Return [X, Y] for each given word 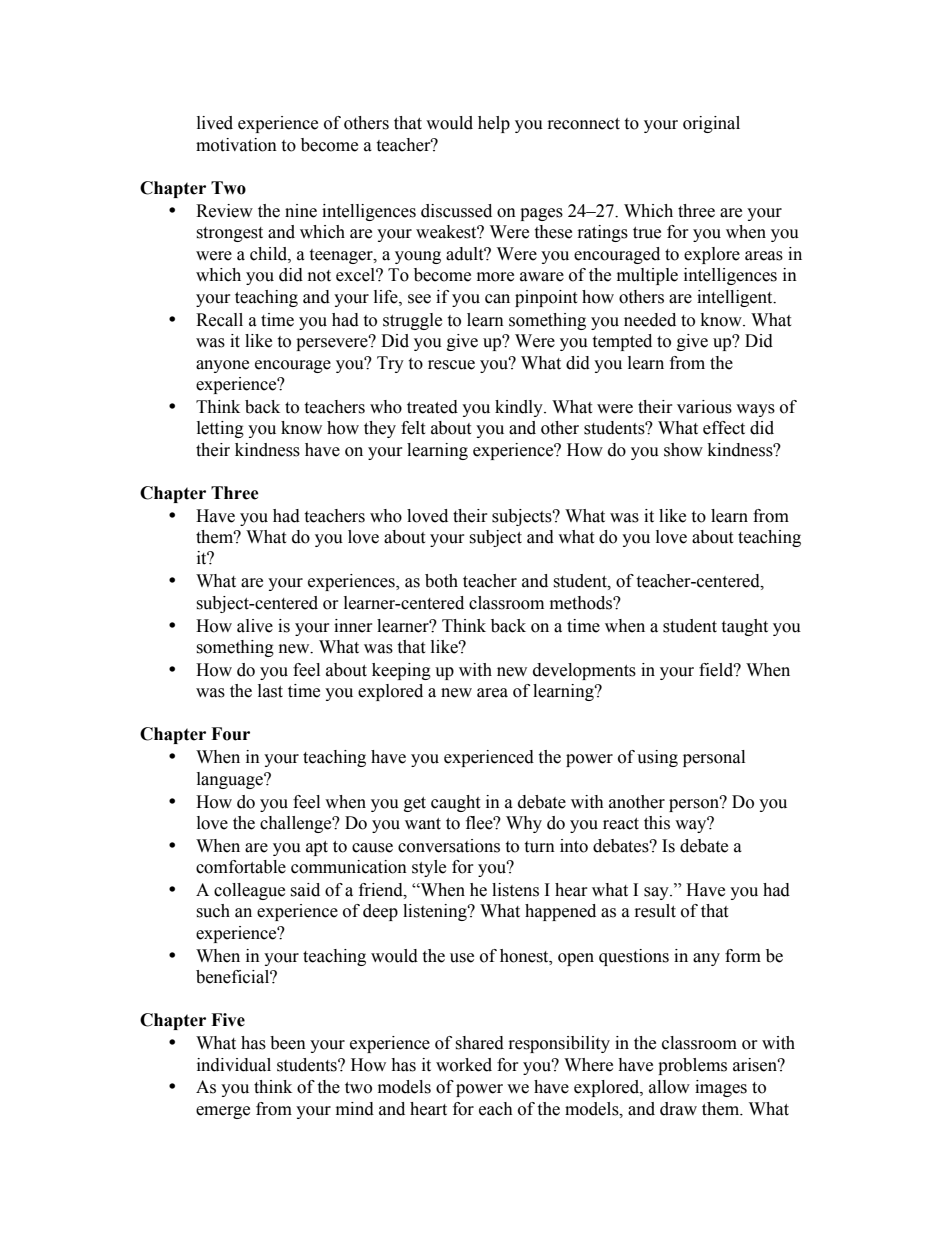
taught [744, 627]
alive [255, 626]
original [711, 124]
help [494, 124]
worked [464, 1065]
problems [692, 1066]
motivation [236, 145]
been [288, 1043]
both [441, 581]
